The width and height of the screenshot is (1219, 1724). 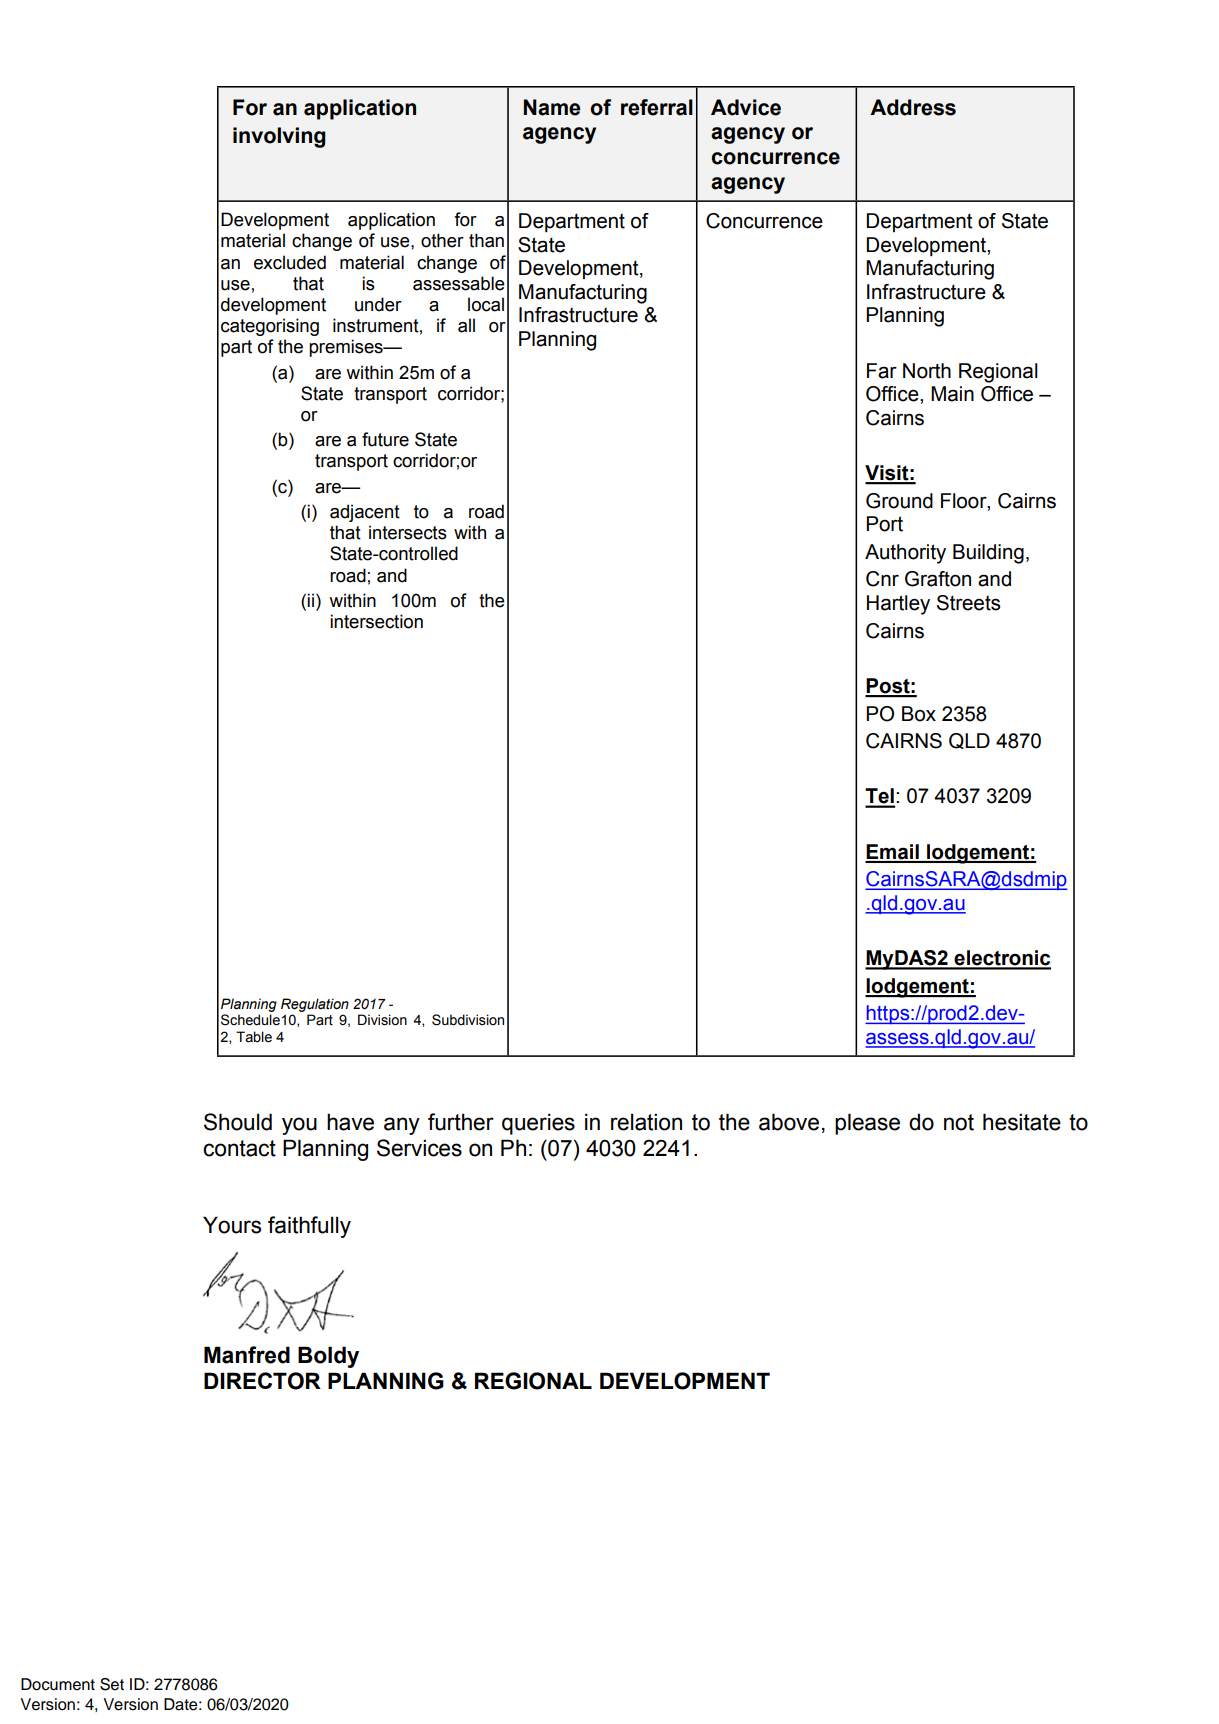 What do you see at coordinates (112, 1684) in the screenshot?
I see `Set` at bounding box center [112, 1684].
